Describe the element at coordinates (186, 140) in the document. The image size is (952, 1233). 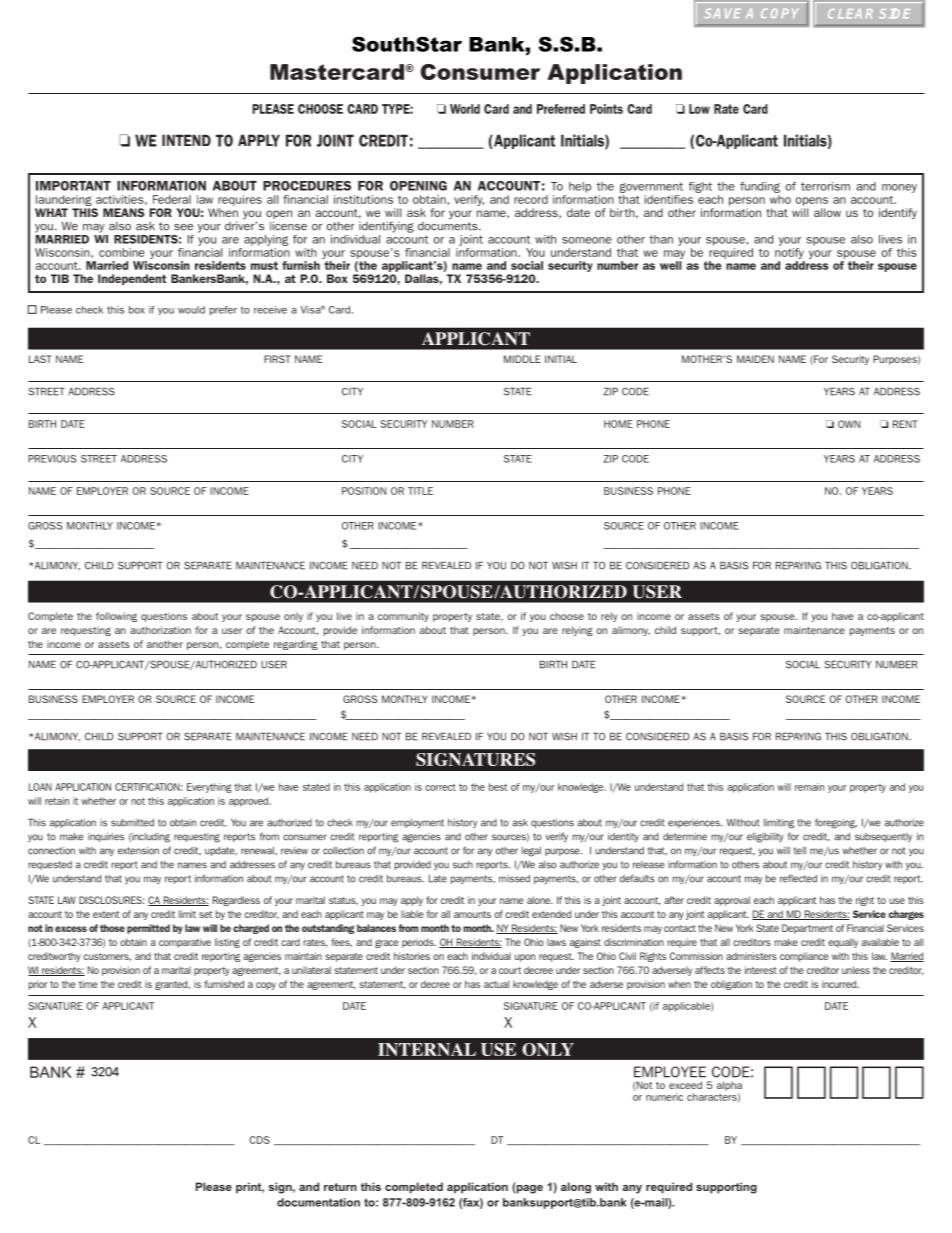
I see `INTEND` at that location.
